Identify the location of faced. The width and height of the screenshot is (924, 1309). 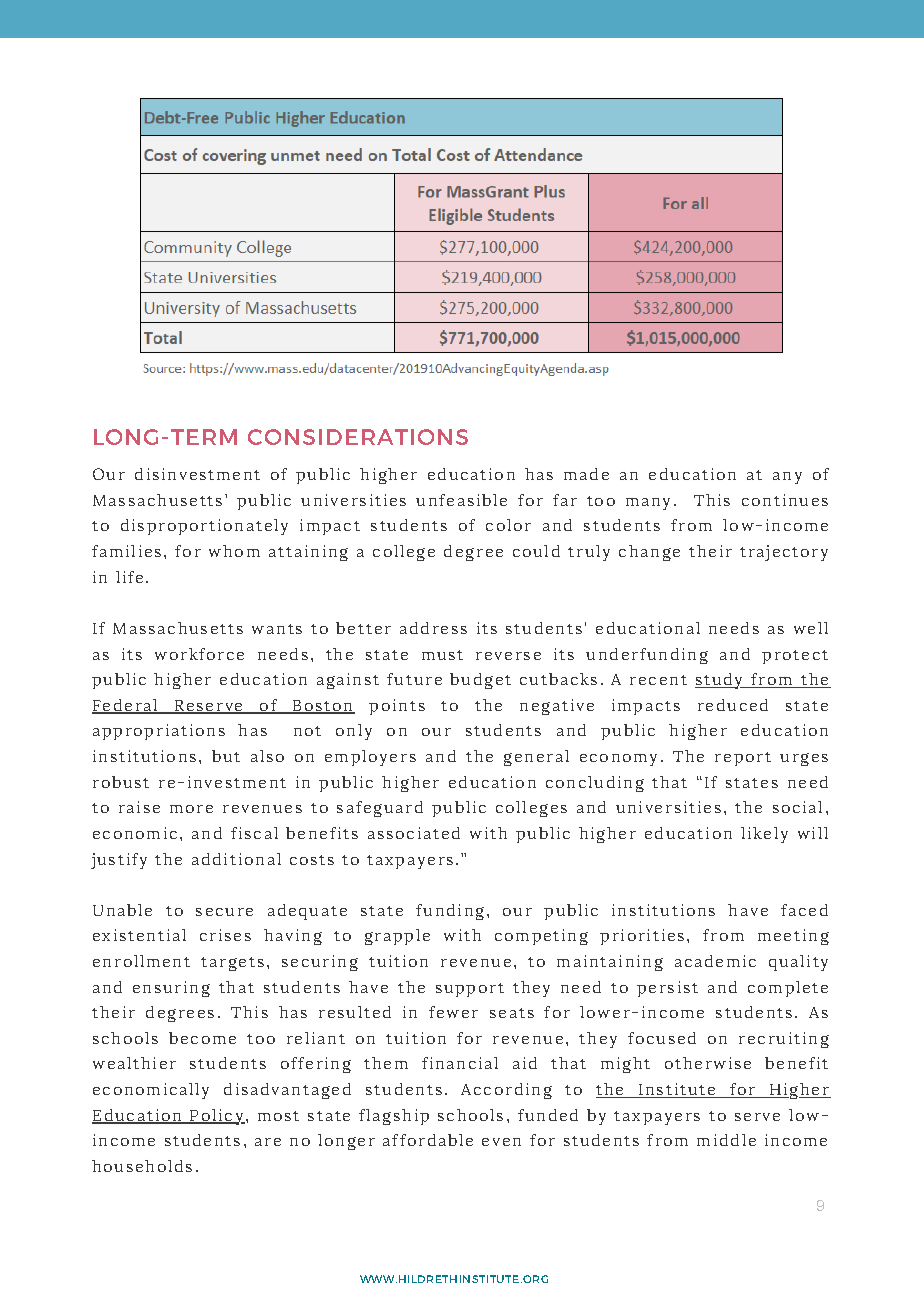
(804, 910).
